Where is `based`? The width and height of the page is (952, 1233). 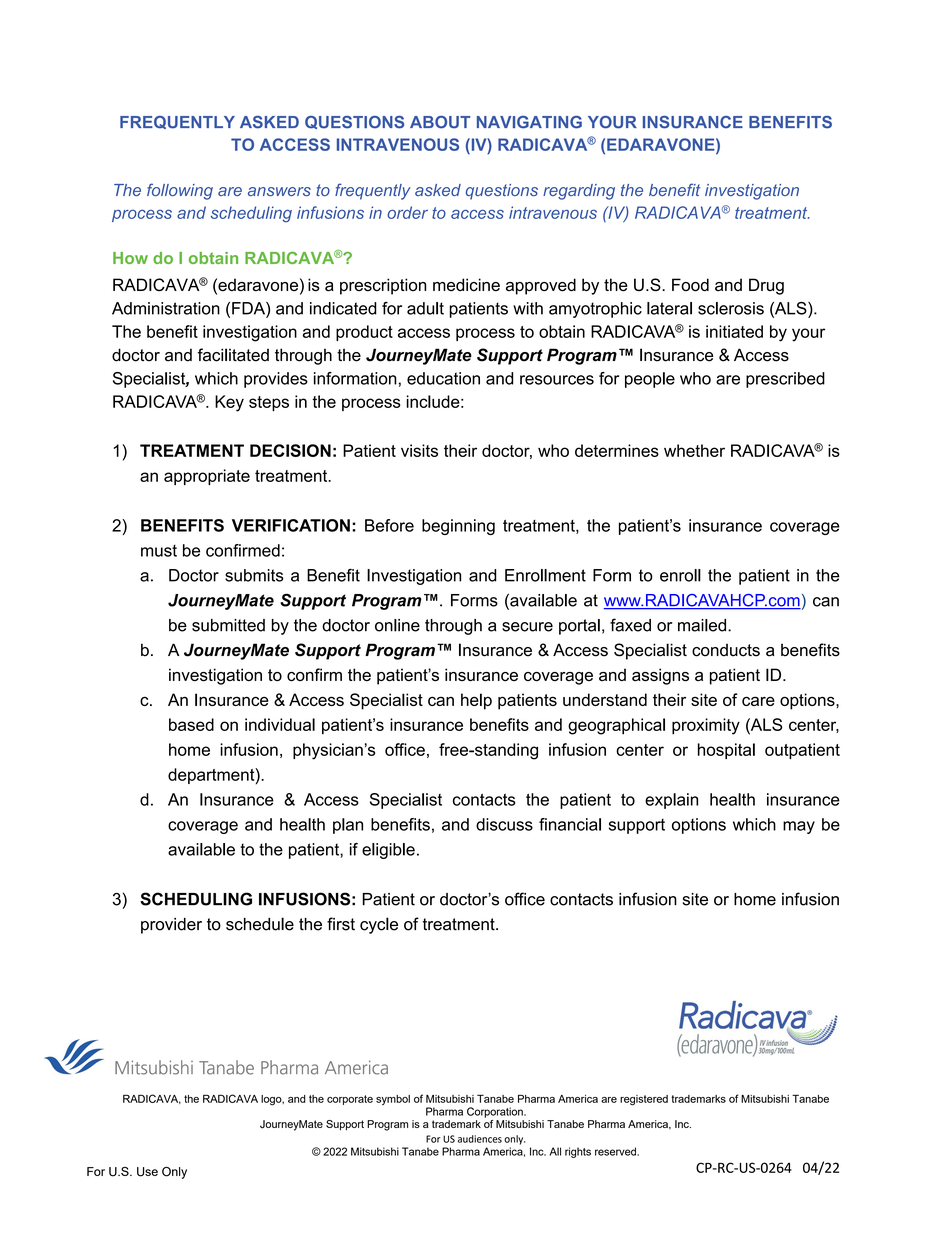
based is located at coordinates (191, 724).
